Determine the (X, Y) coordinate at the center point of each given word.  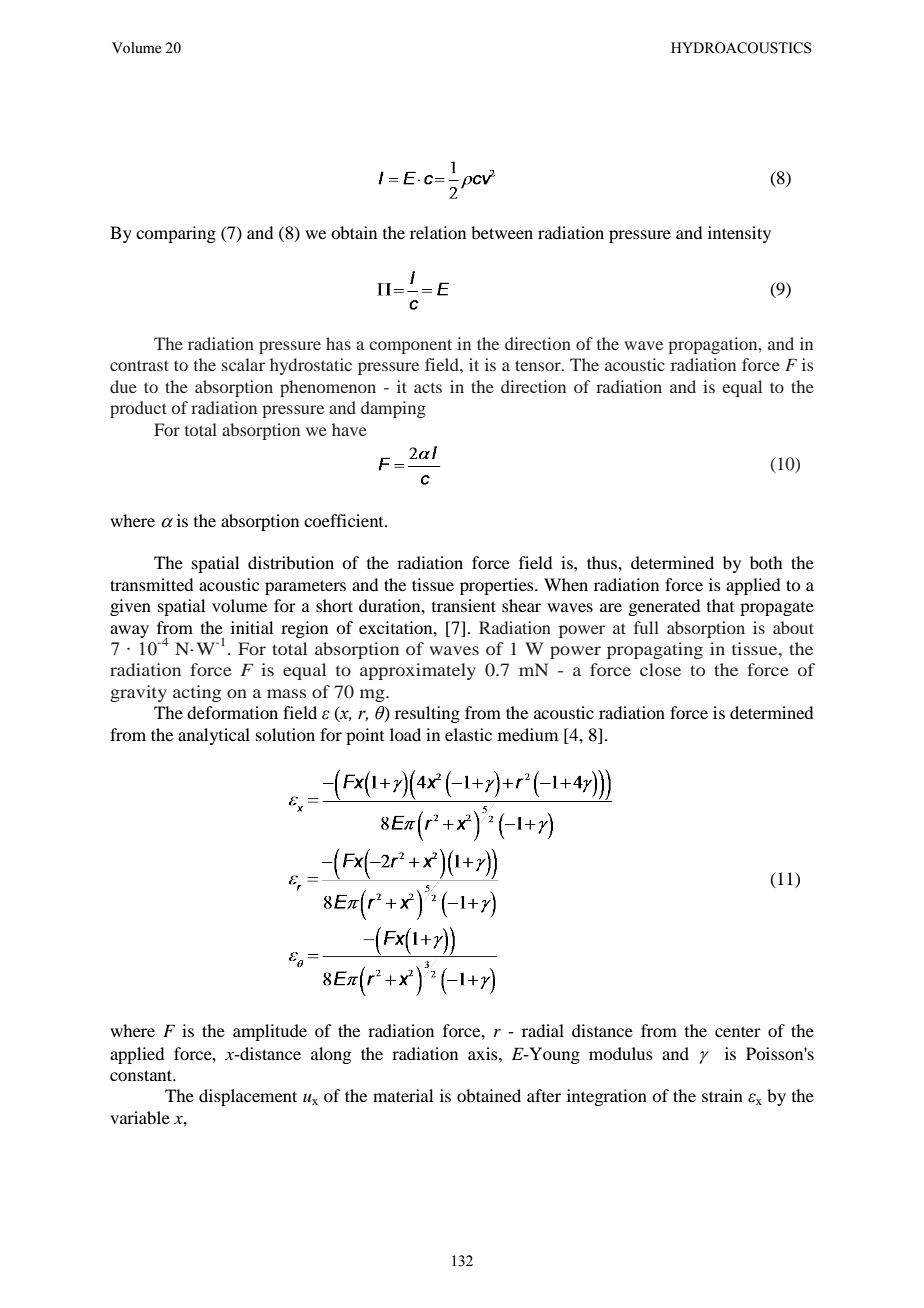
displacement (248, 1097)
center (738, 1031)
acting (197, 693)
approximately (418, 671)
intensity (739, 234)
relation (438, 232)
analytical (214, 736)
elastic (468, 734)
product (138, 409)
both (766, 562)
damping (393, 409)
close (660, 669)
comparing (176, 234)
